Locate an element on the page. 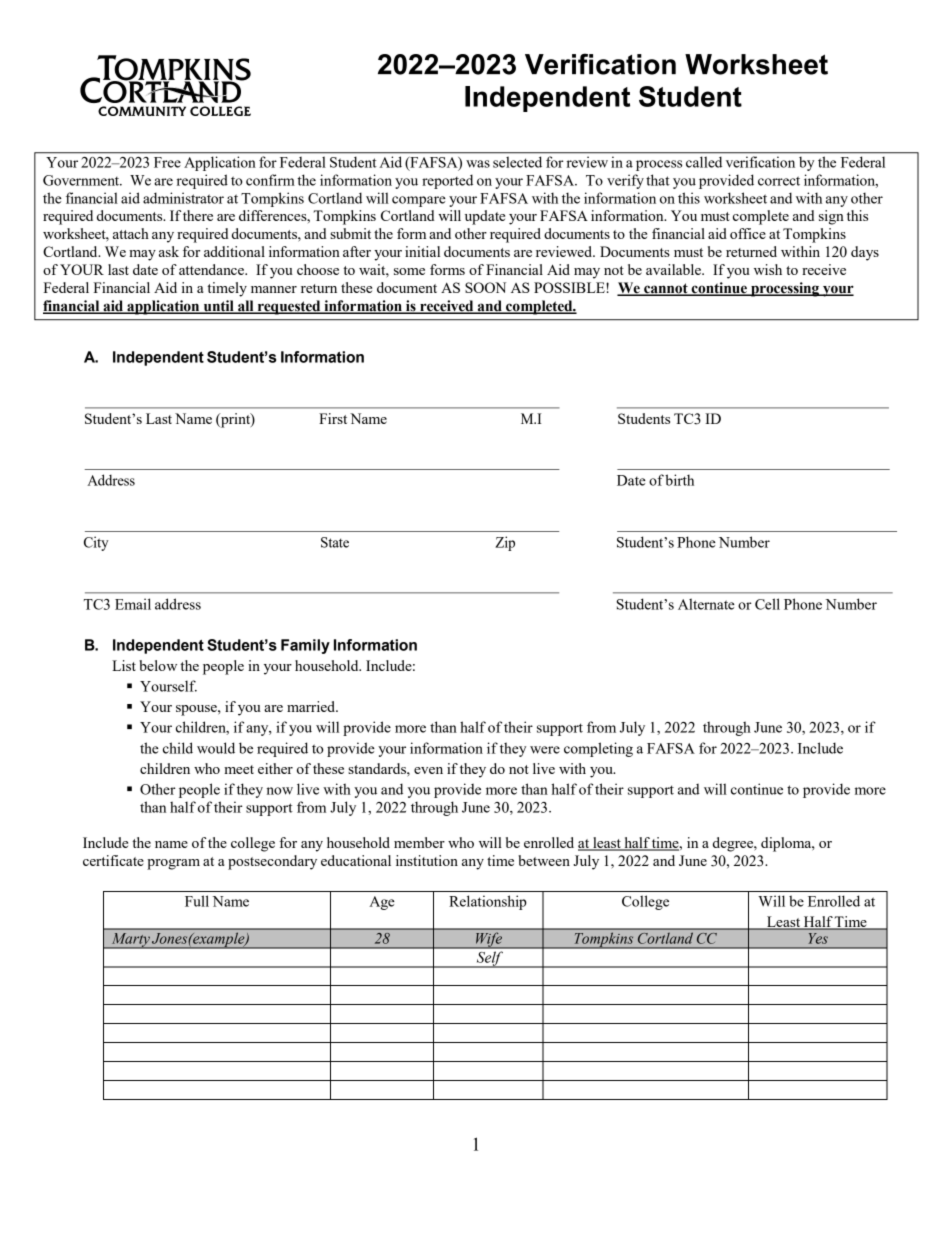 The image size is (952, 1233). correct is located at coordinates (779, 181).
